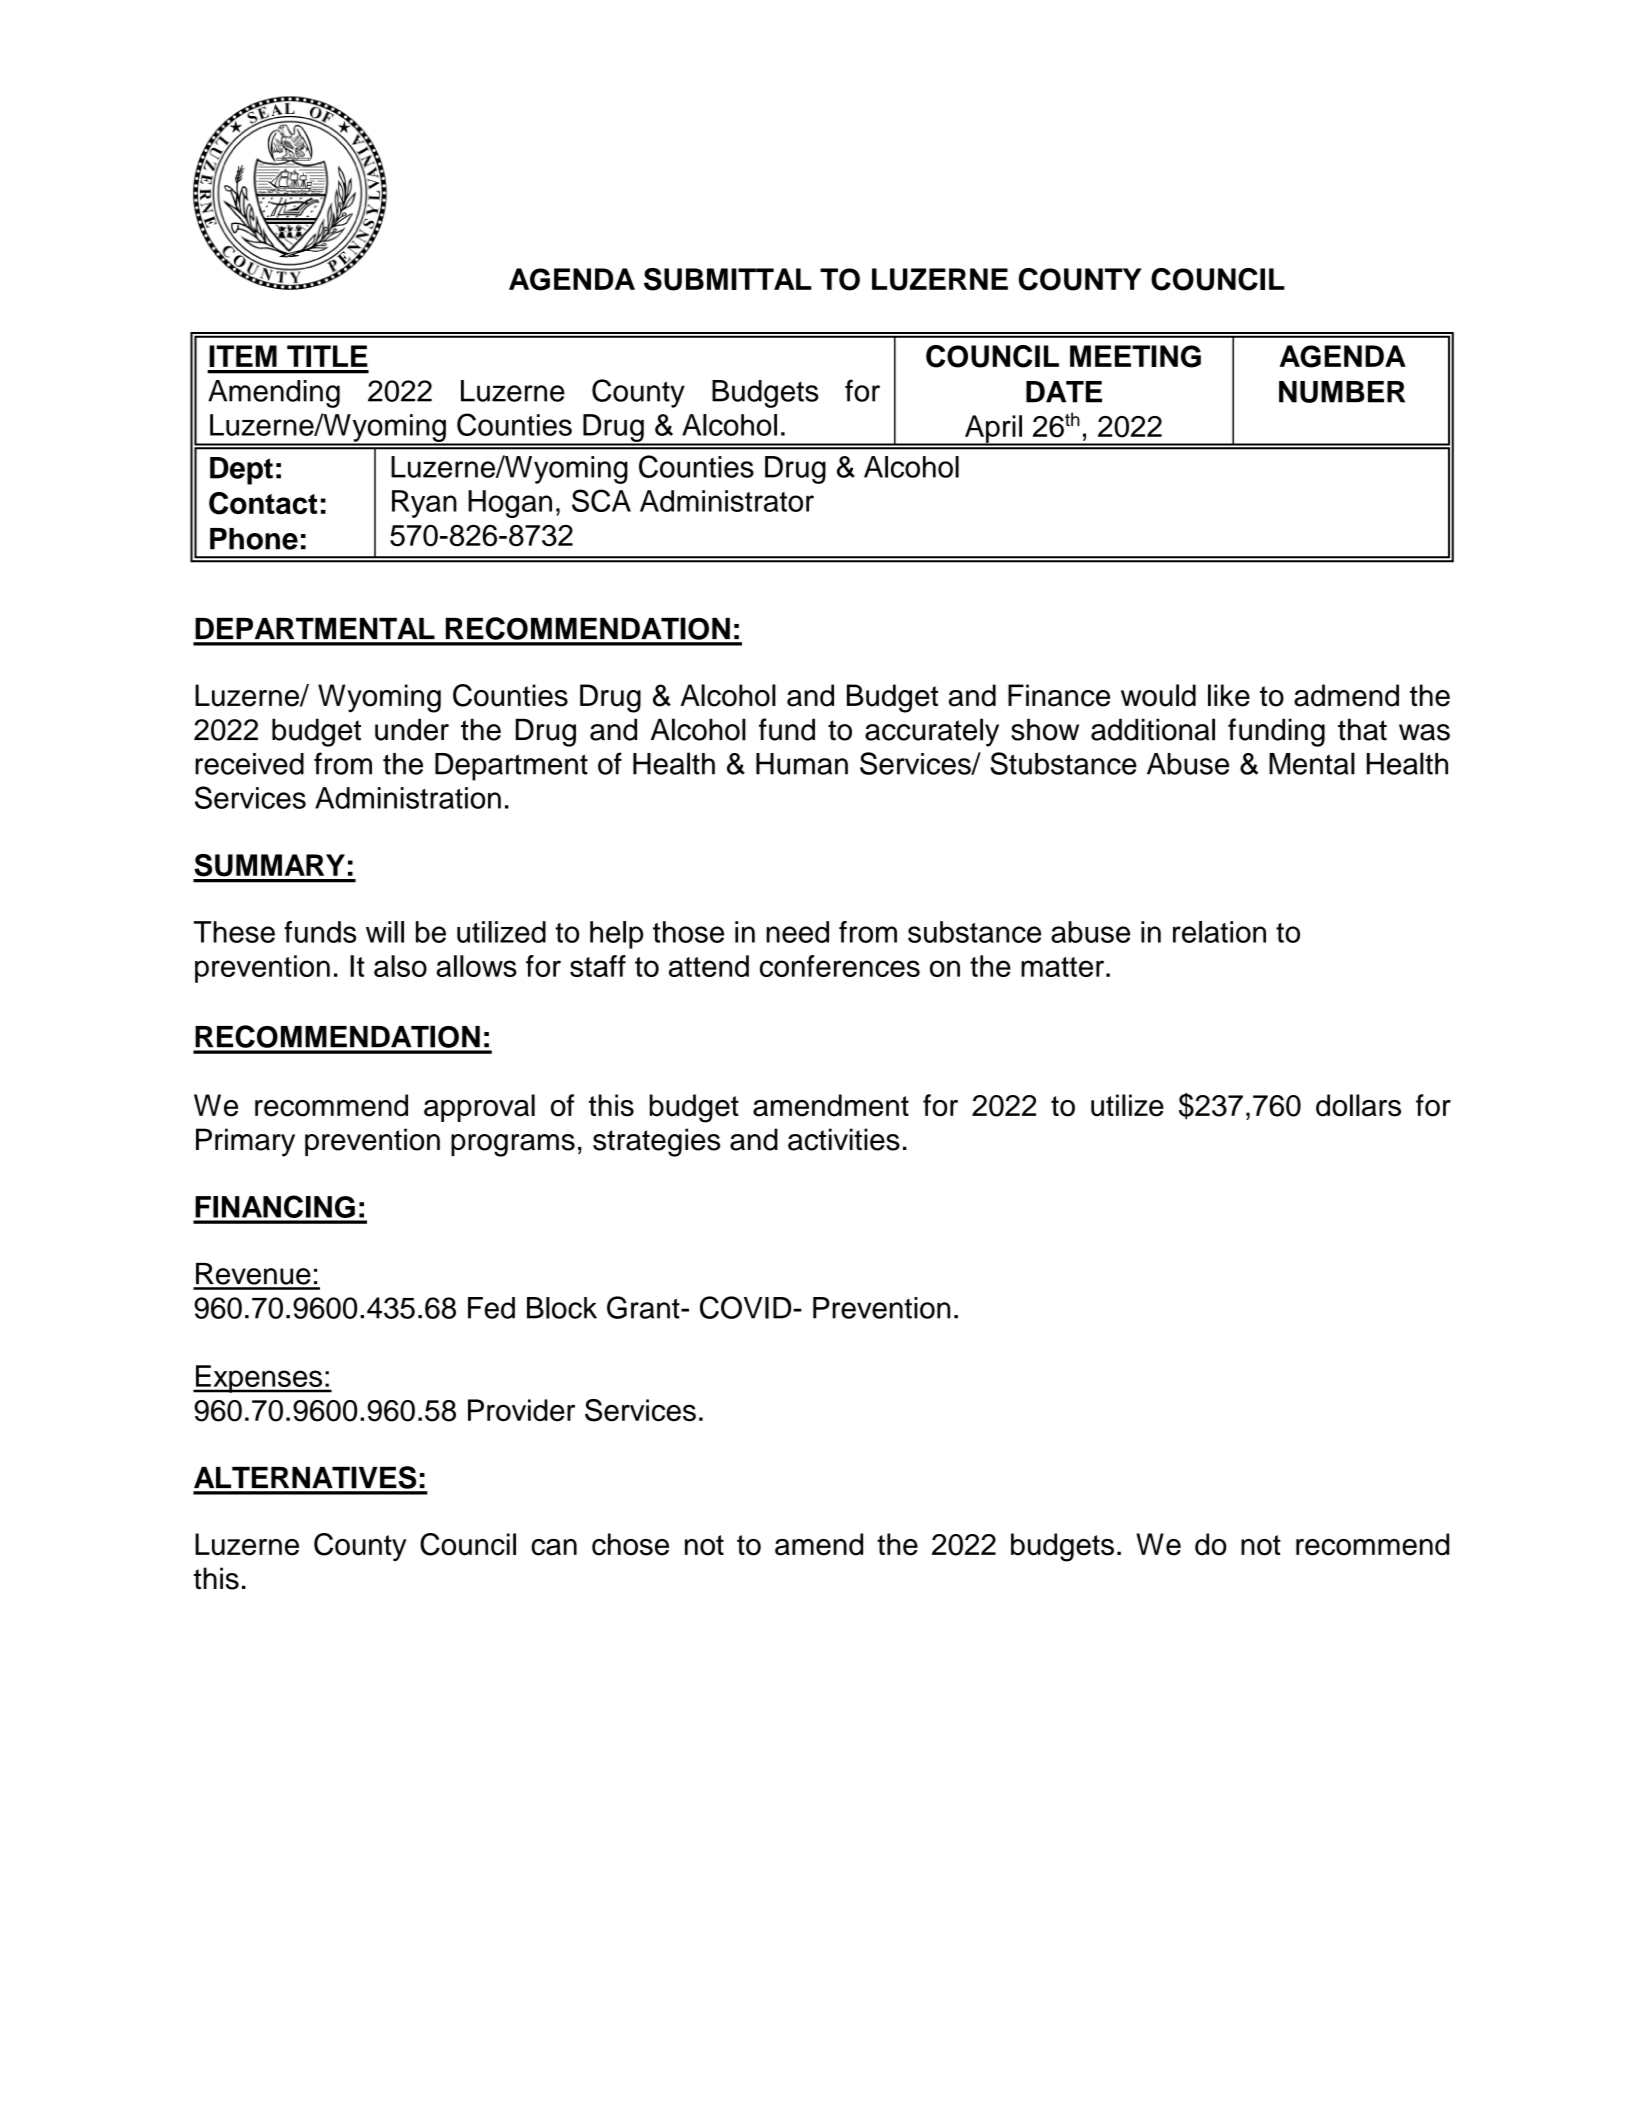  What do you see at coordinates (554, 1547) in the screenshot?
I see `can` at bounding box center [554, 1547].
